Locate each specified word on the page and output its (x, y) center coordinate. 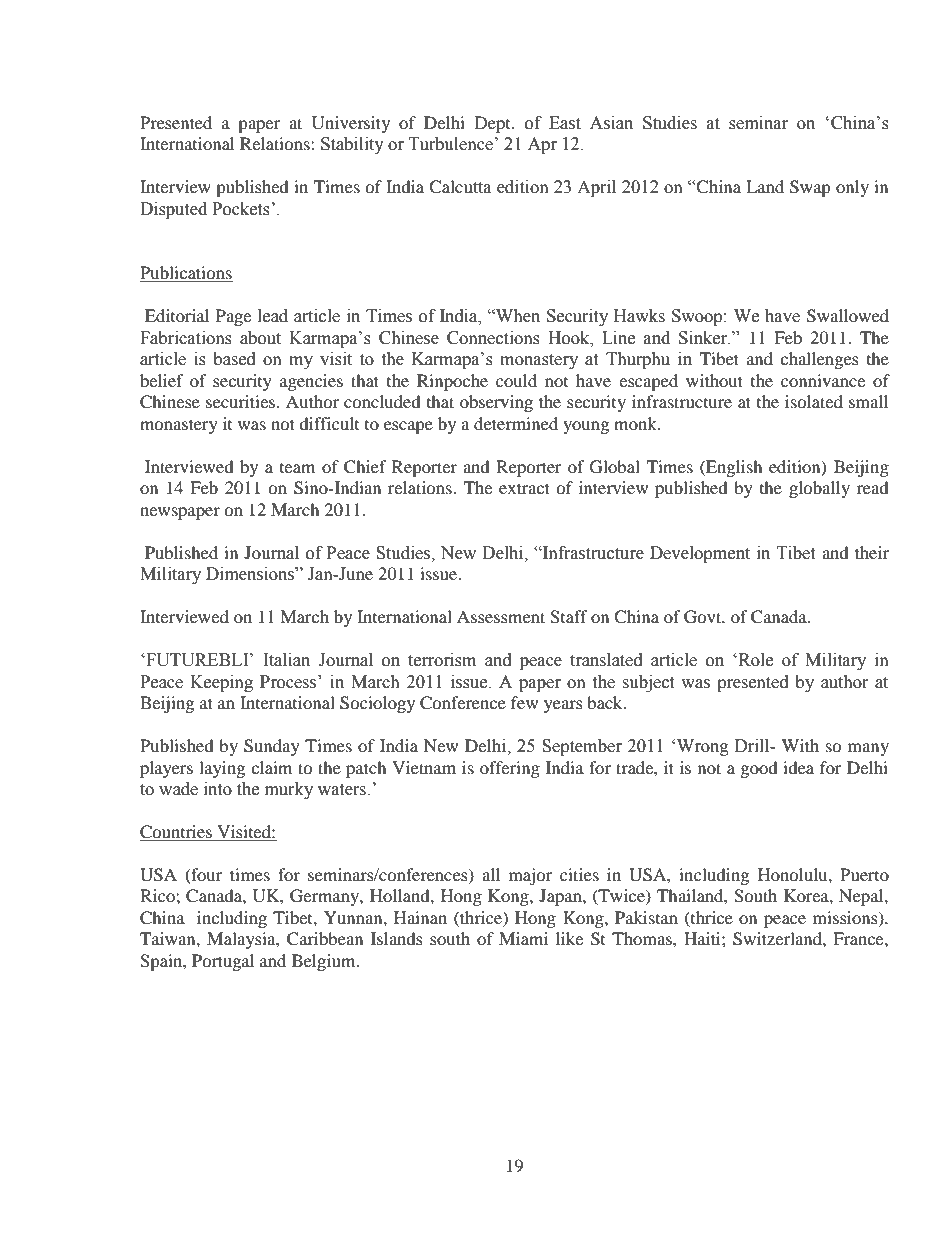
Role (754, 660)
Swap (810, 188)
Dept (494, 124)
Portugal (223, 962)
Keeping (221, 683)
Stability (352, 145)
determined (516, 423)
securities (242, 401)
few (524, 702)
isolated (814, 401)
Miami (523, 938)
